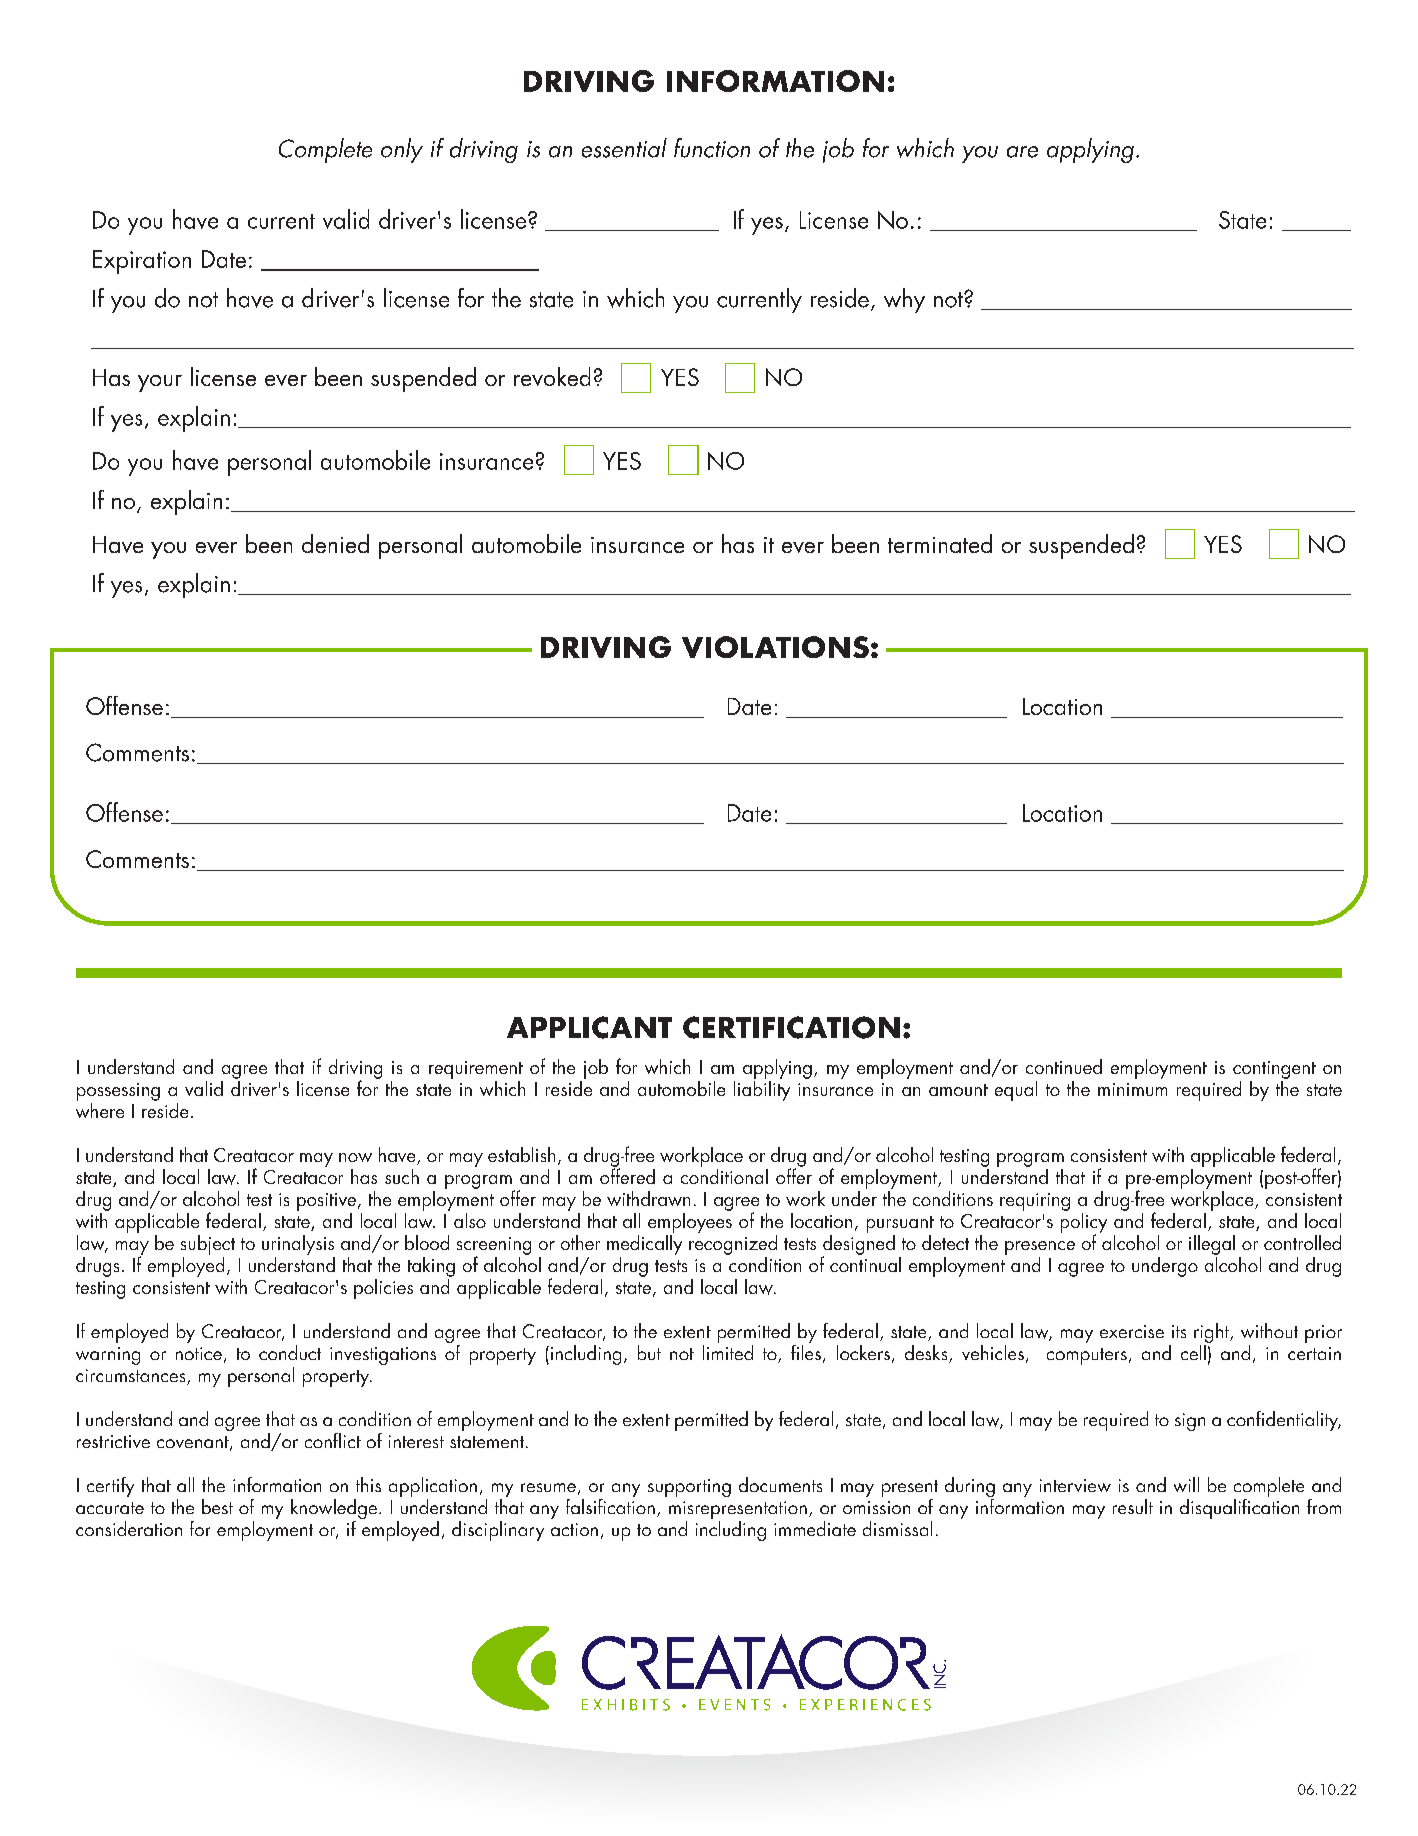  Describe the element at coordinates (142, 262) in the screenshot. I see `Expiration` at that location.
